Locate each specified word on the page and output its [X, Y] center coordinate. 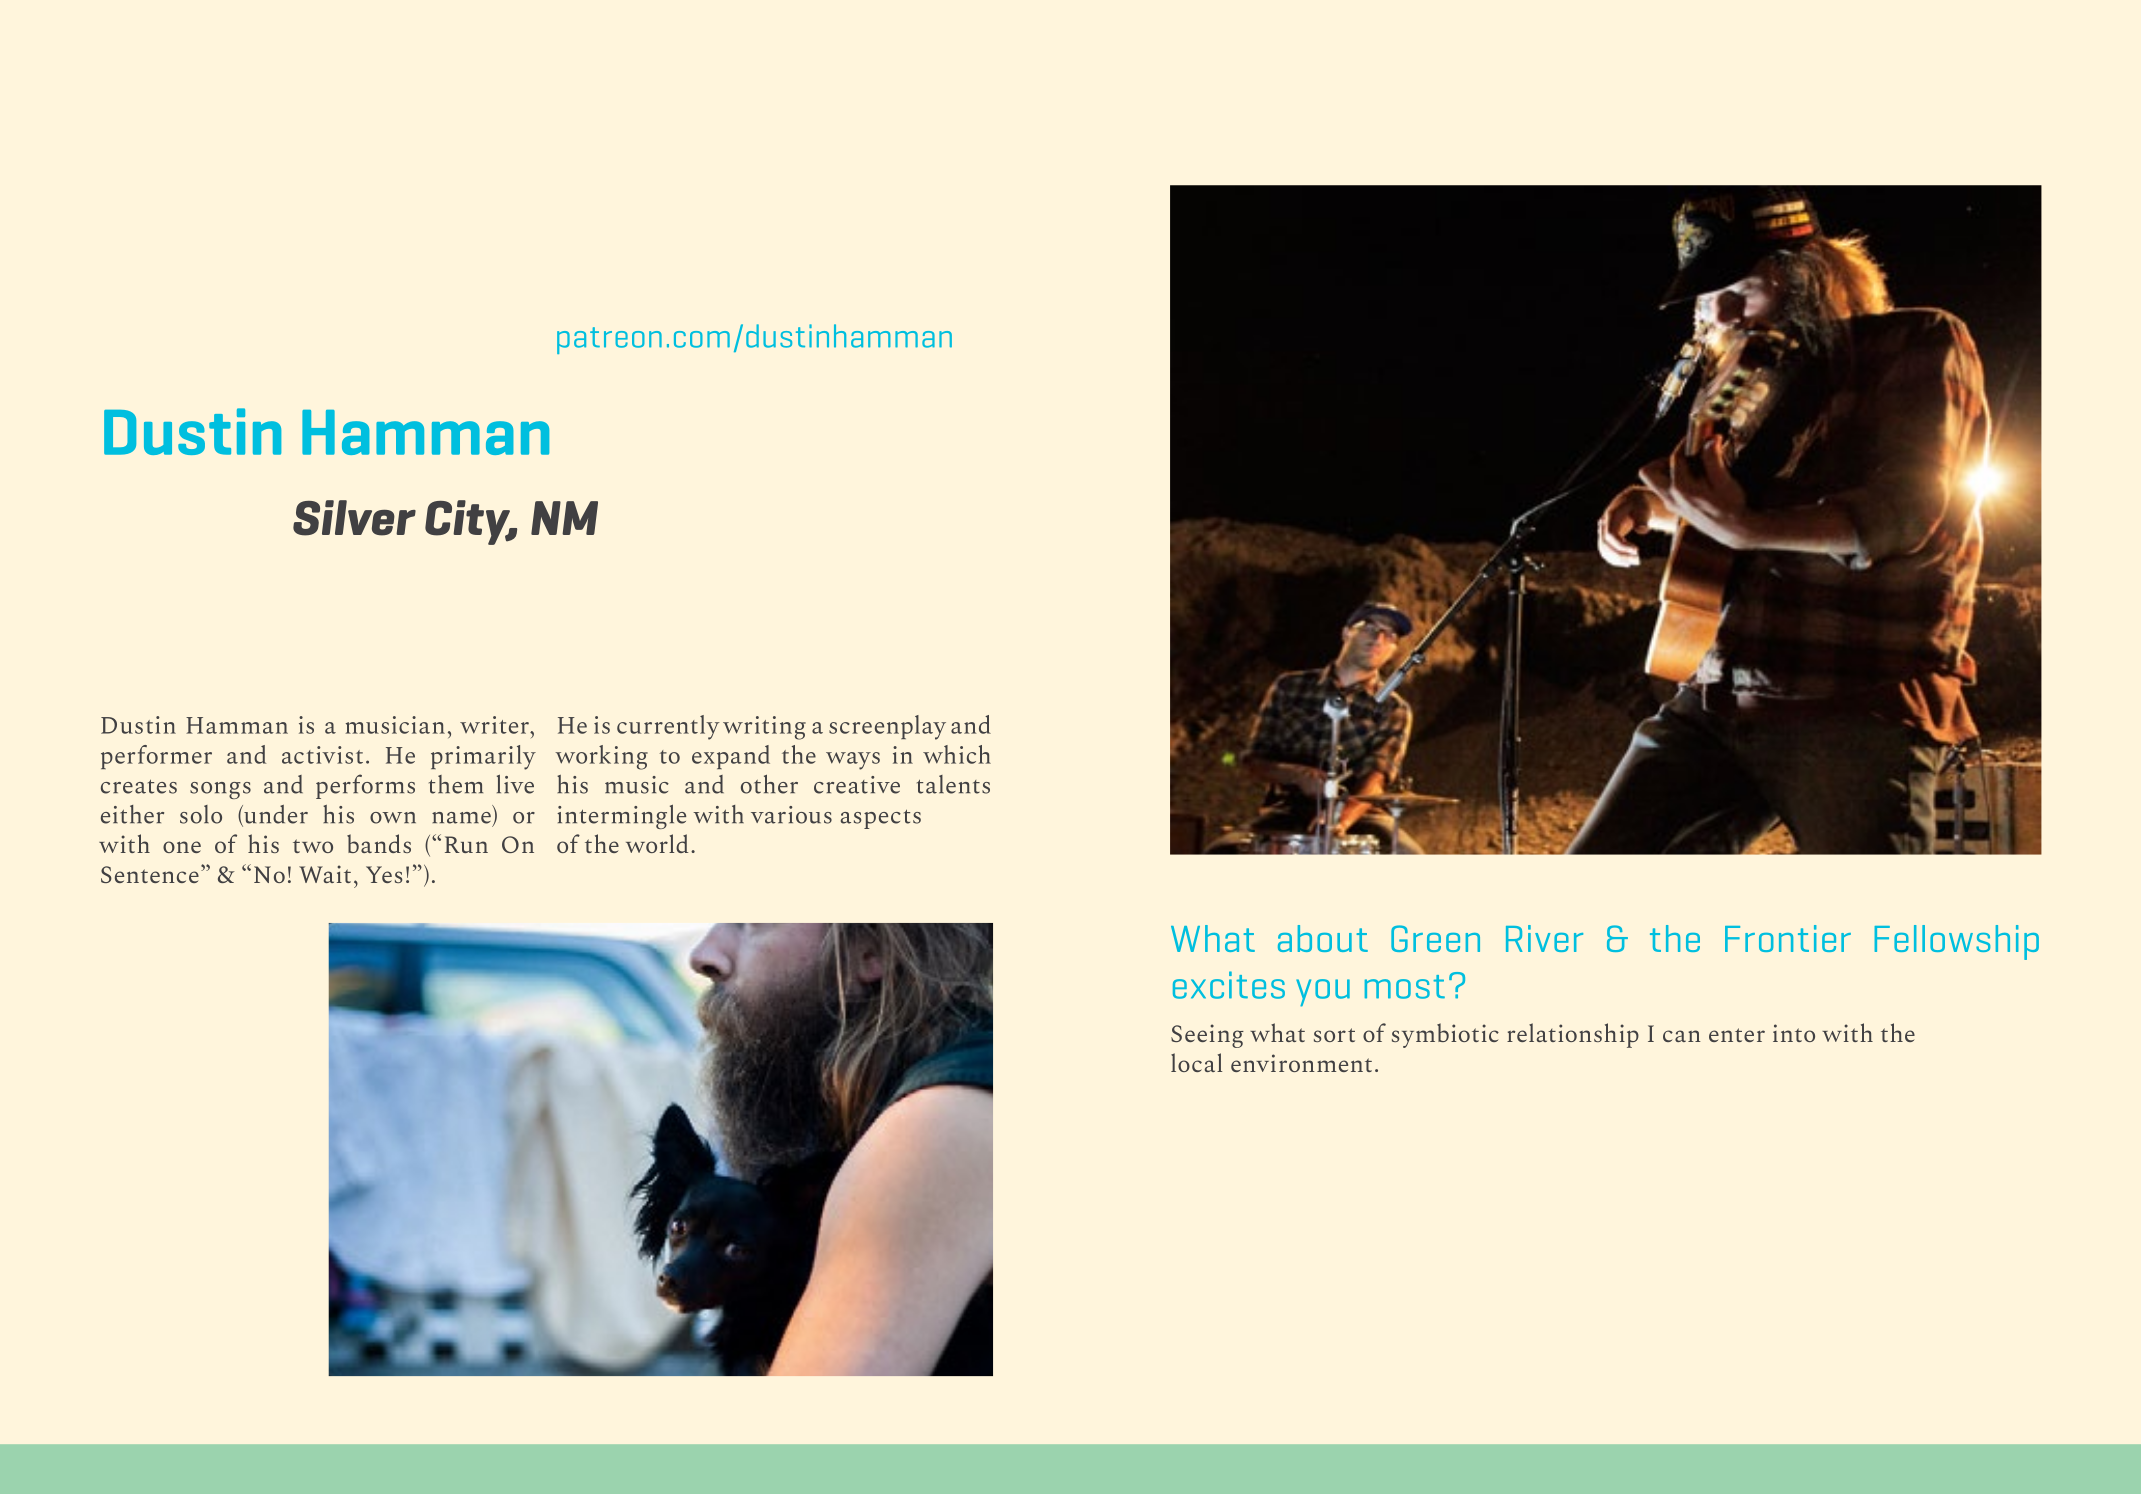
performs [365, 786]
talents [953, 784]
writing [764, 728]
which [957, 754]
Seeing [1207, 1036]
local [1196, 1062]
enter [1737, 1035]
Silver [354, 518]
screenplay [887, 727]
